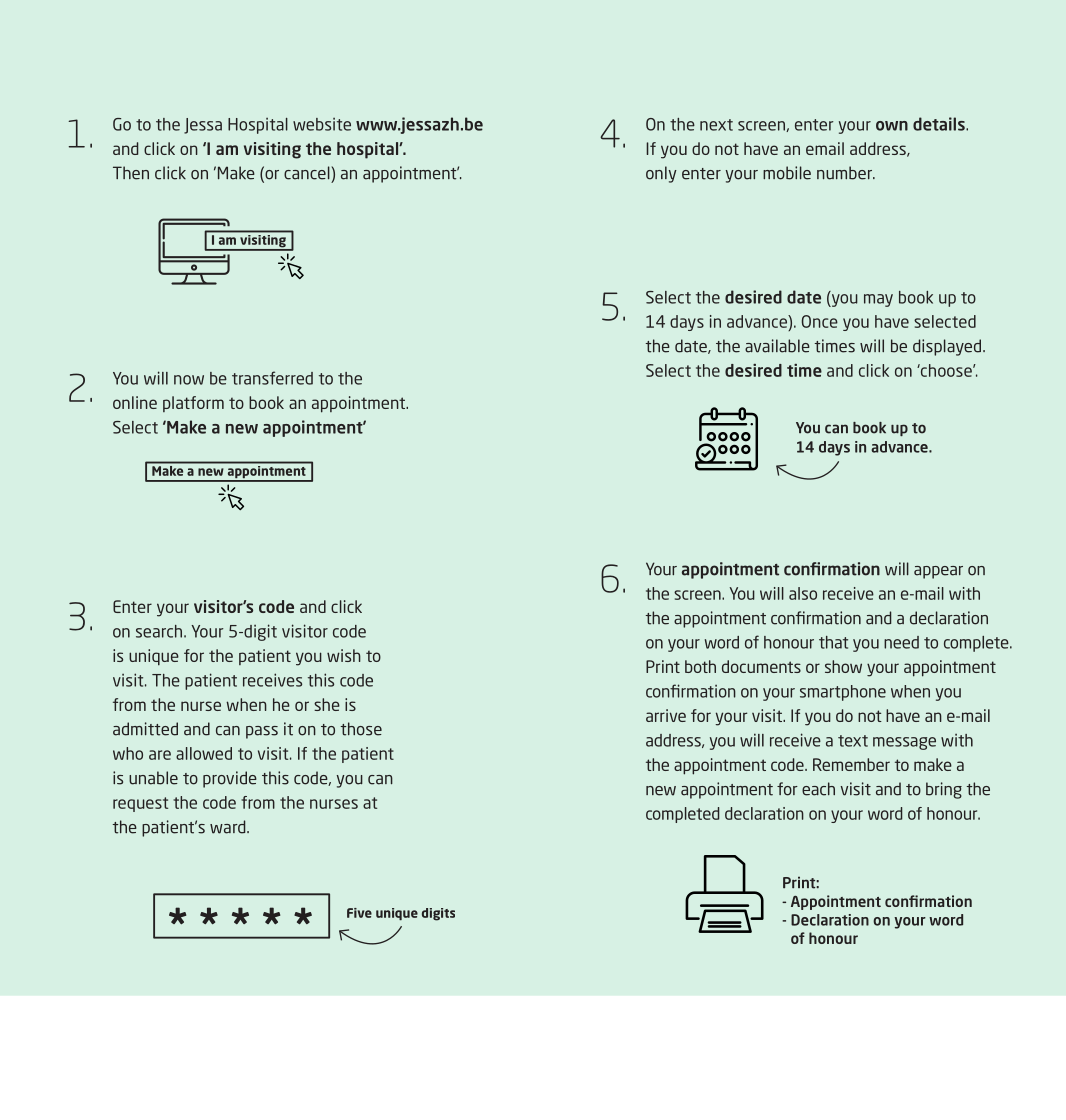 The image size is (1066, 1120). What do you see at coordinates (193, 404) in the screenshot?
I see `platform` at bounding box center [193, 404].
